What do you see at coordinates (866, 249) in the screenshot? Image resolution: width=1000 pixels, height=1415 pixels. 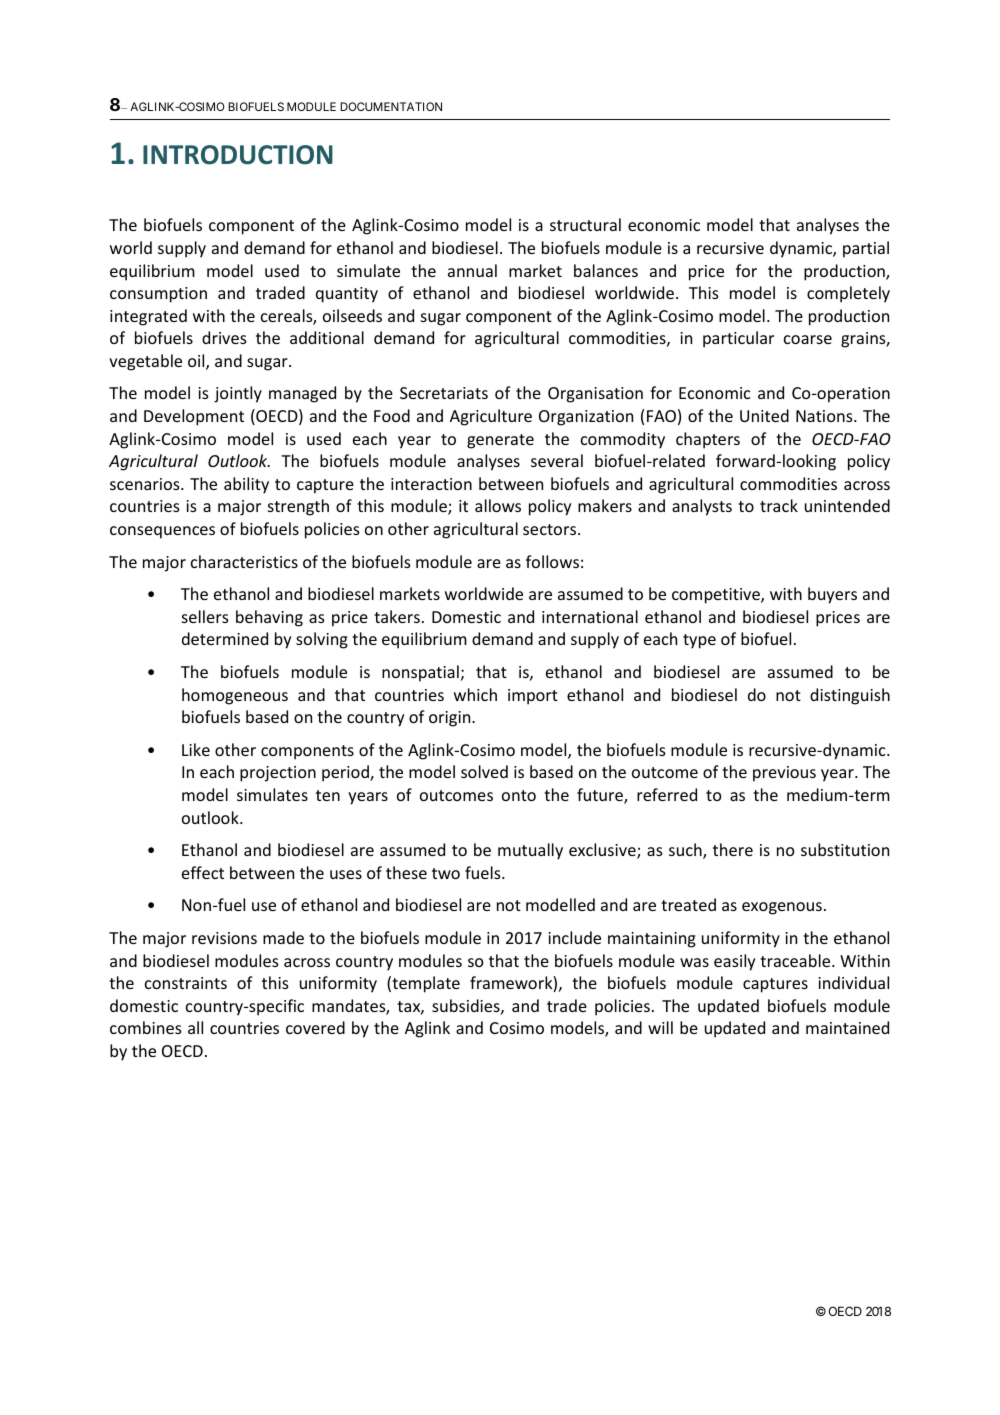 I see `partial` at bounding box center [866, 249].
